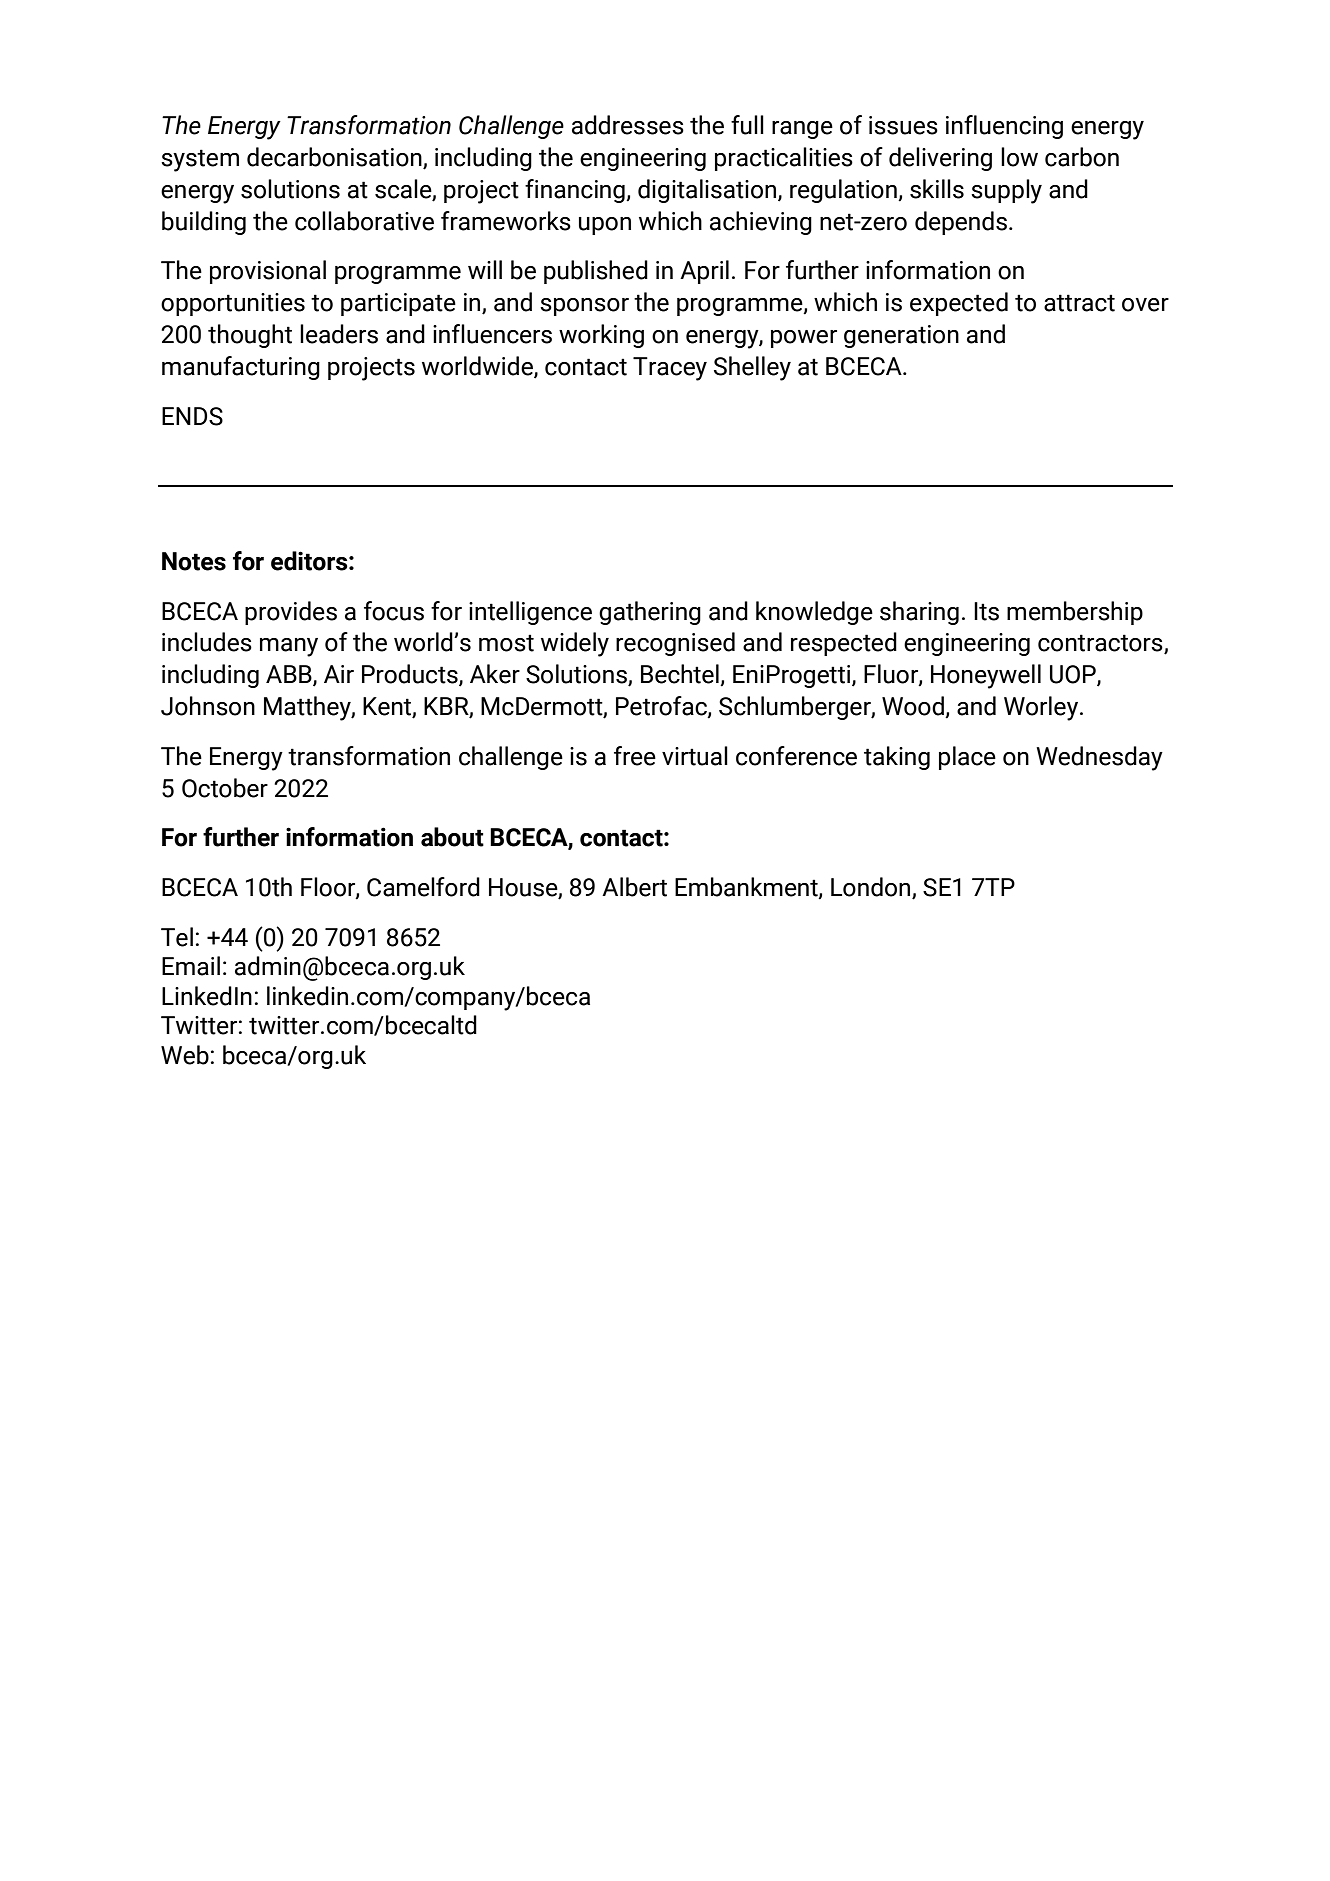 This document has height=1881, width=1330. What do you see at coordinates (1019, 157) in the document?
I see `low` at bounding box center [1019, 157].
